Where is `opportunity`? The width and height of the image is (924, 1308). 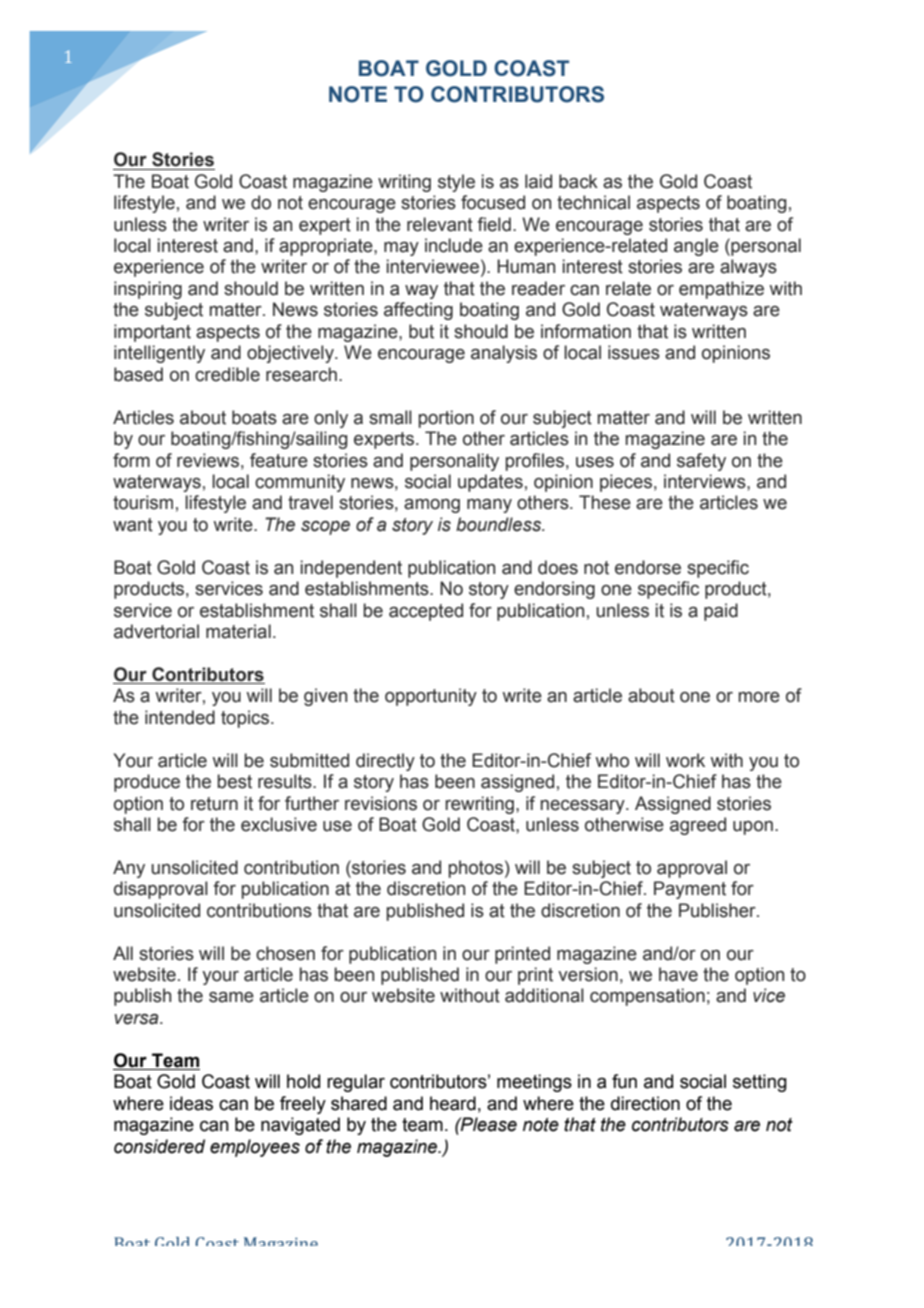 opportunity is located at coordinates (431, 697).
